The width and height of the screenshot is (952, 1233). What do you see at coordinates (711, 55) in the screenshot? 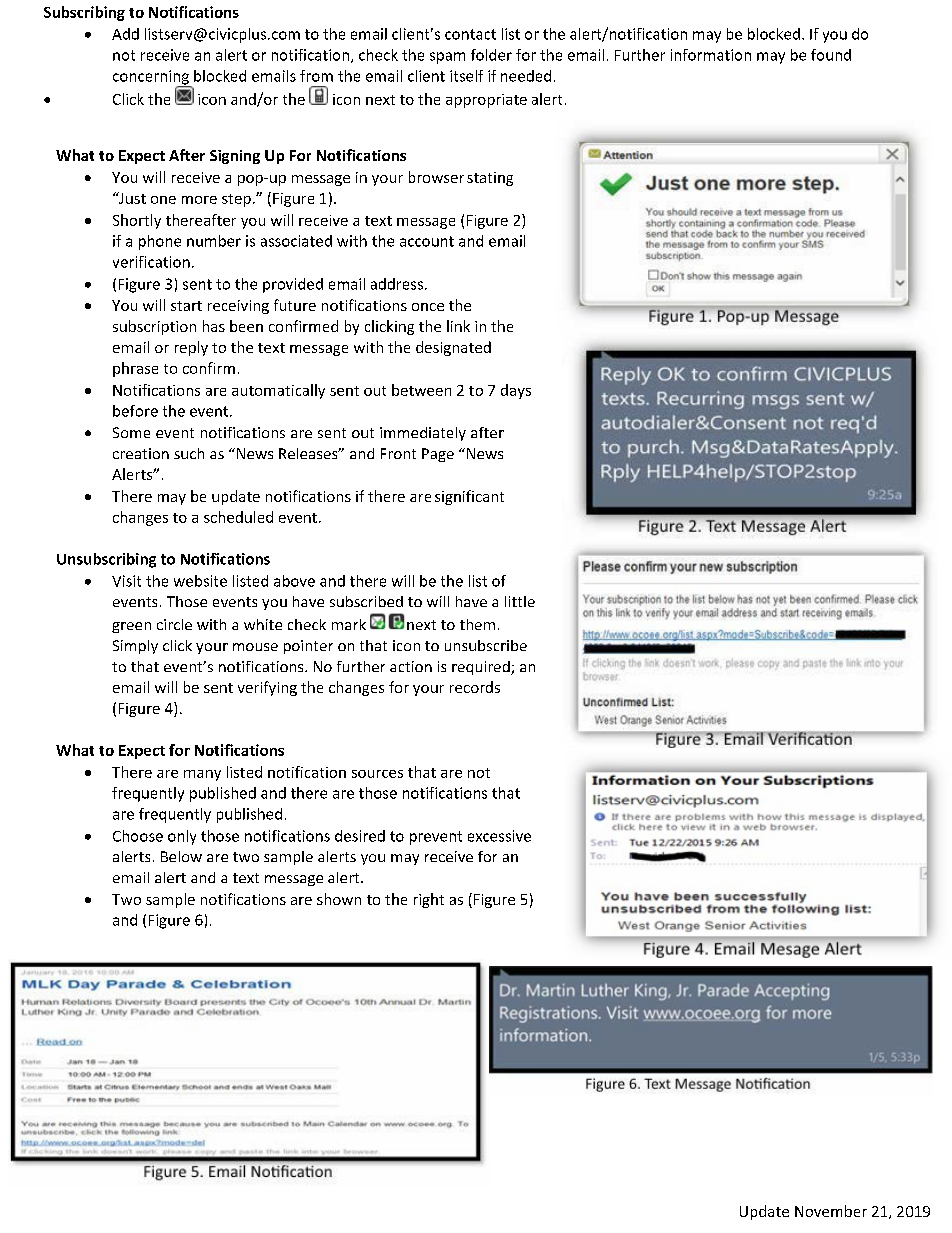
I see `information` at bounding box center [711, 55].
